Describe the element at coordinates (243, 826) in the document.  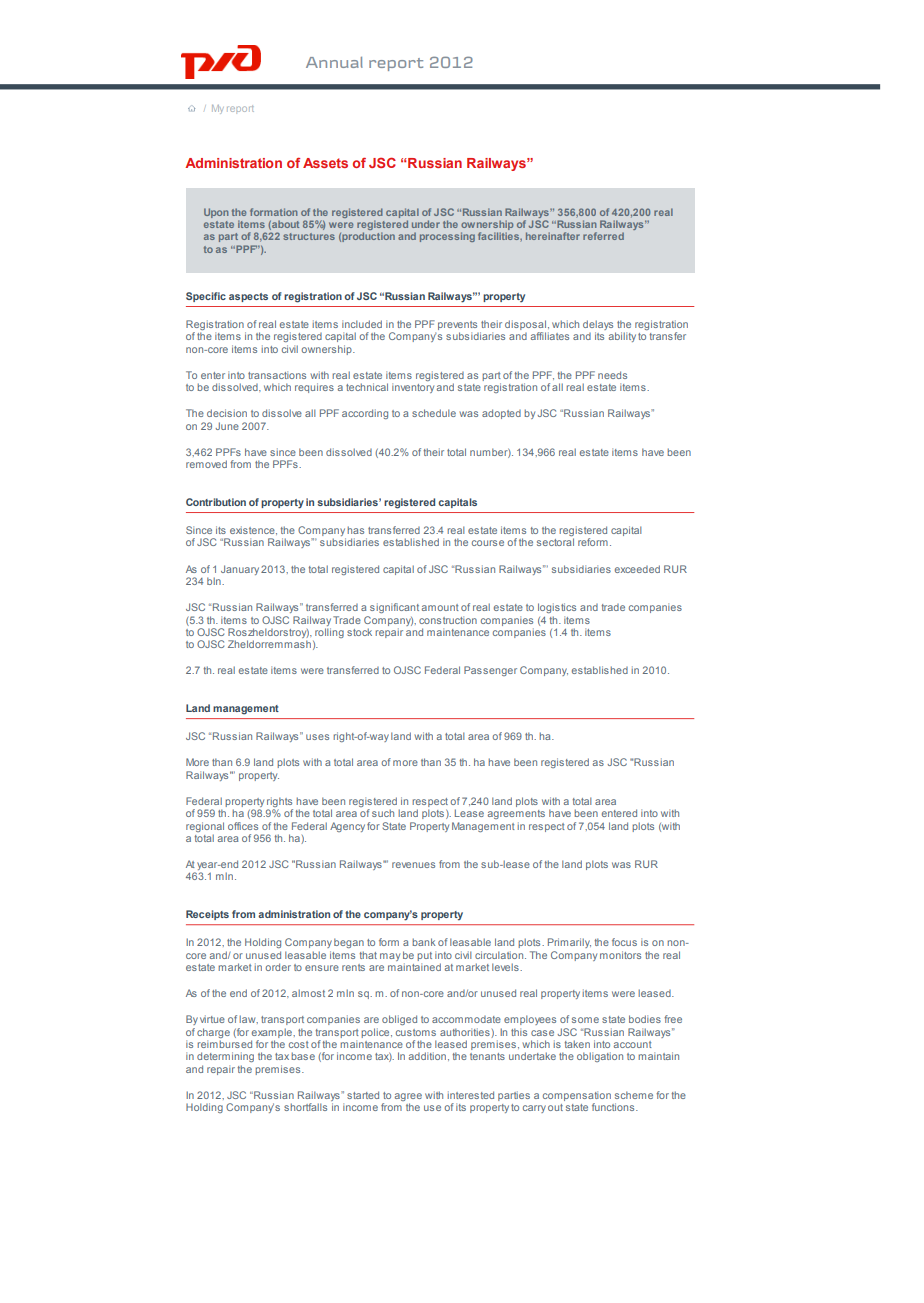
I see `offices` at that location.
